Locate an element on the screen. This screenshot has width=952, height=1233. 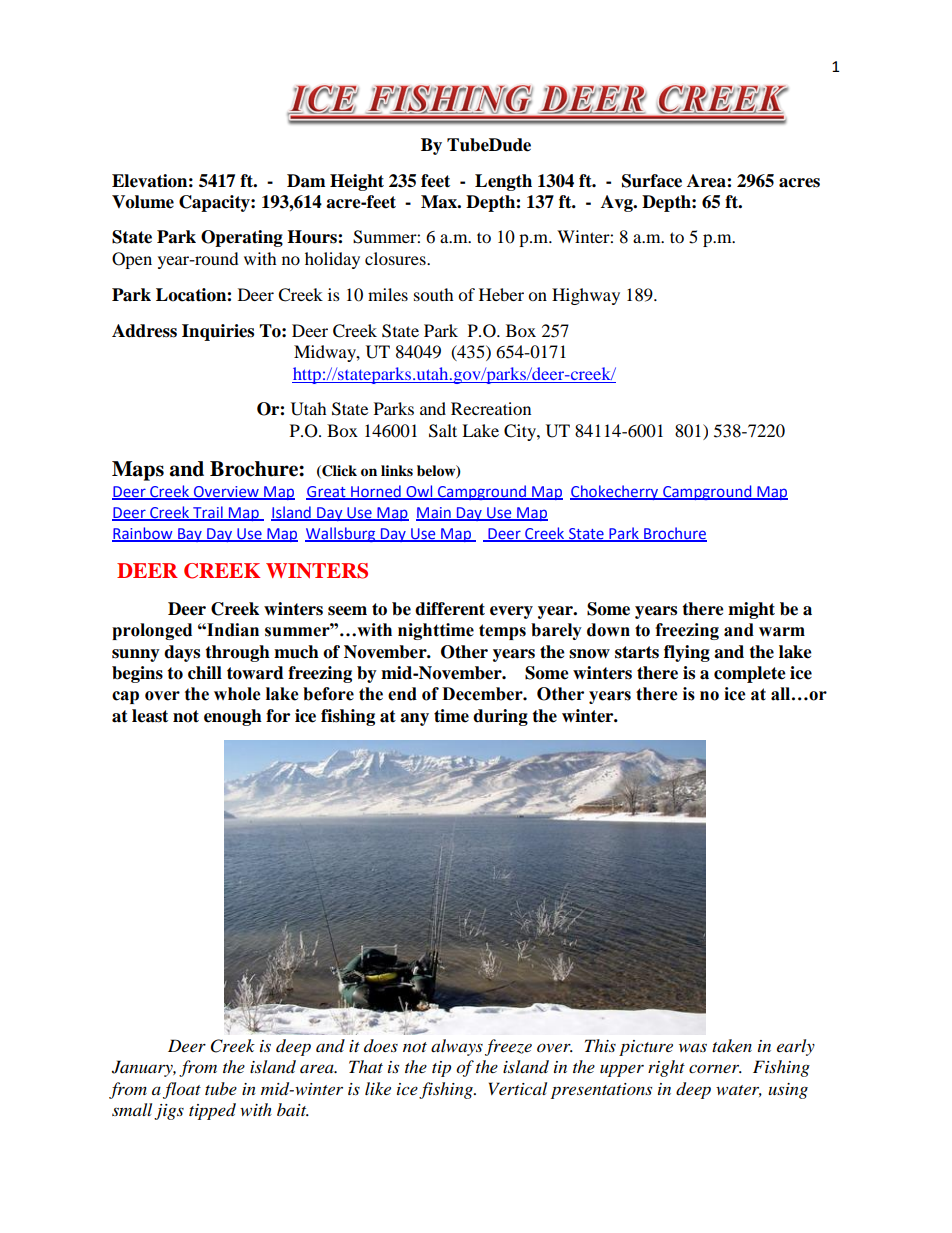
Trail is located at coordinates (208, 513).
